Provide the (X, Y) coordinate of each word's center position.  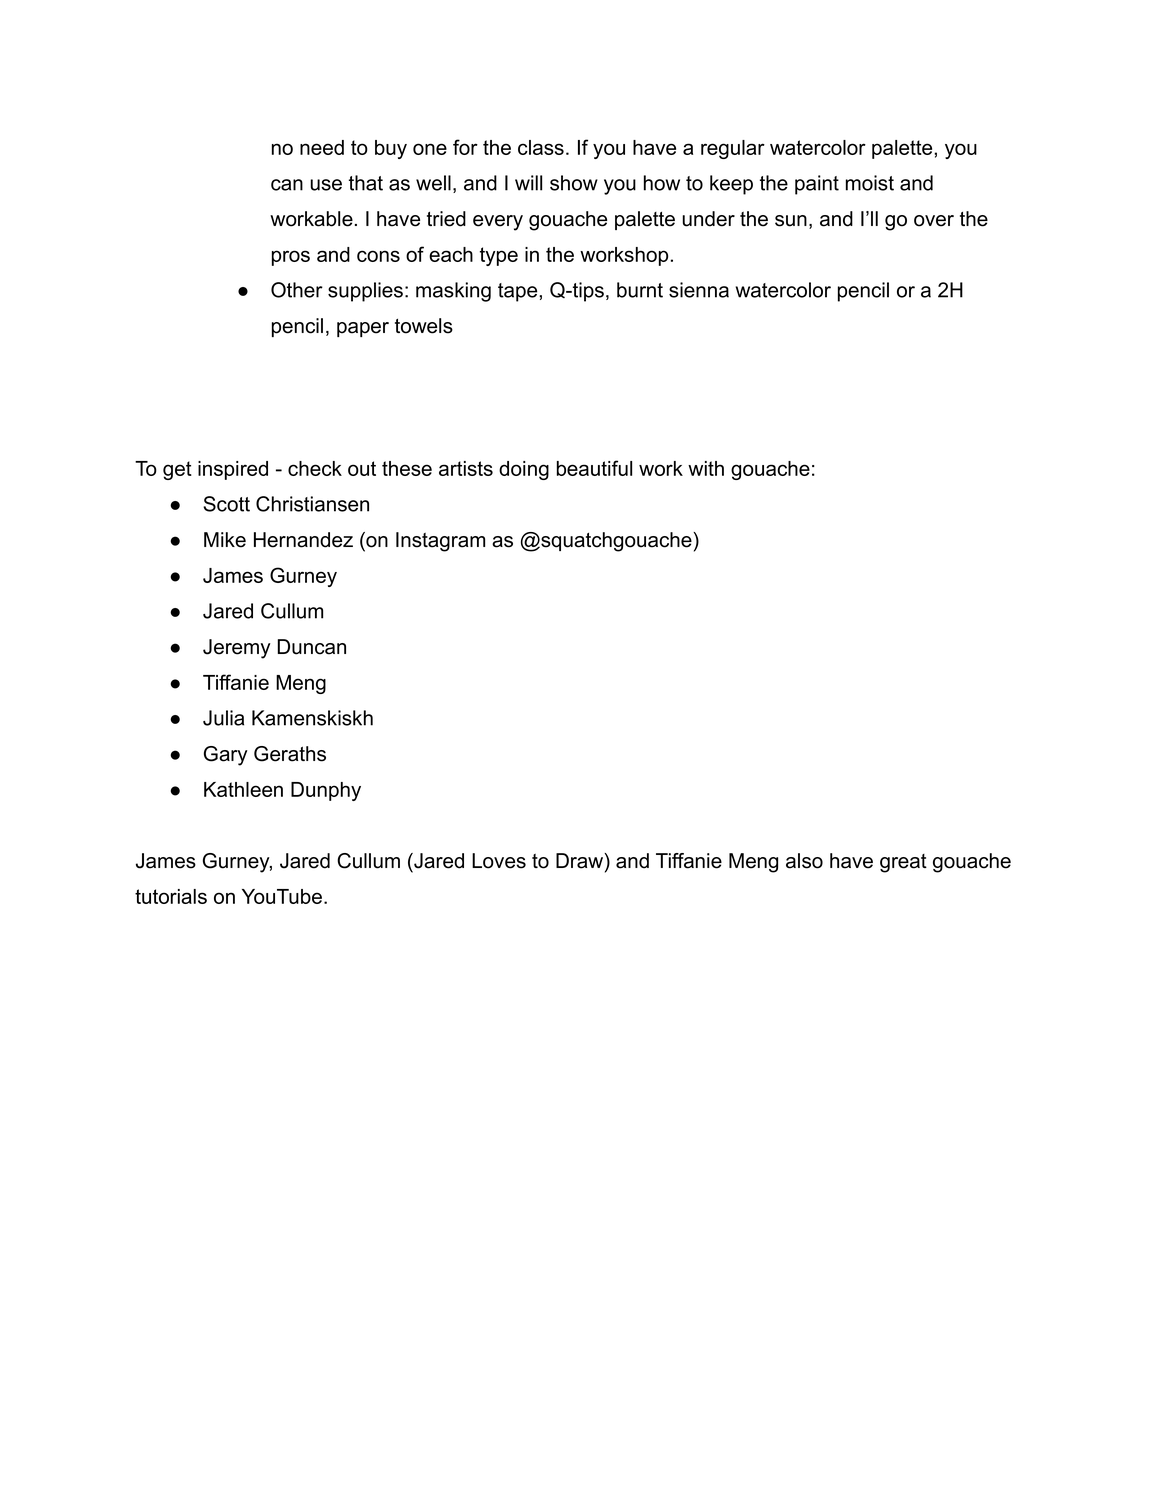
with (706, 468)
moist (870, 183)
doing (524, 470)
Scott (226, 504)
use (326, 185)
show (574, 183)
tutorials (171, 896)
